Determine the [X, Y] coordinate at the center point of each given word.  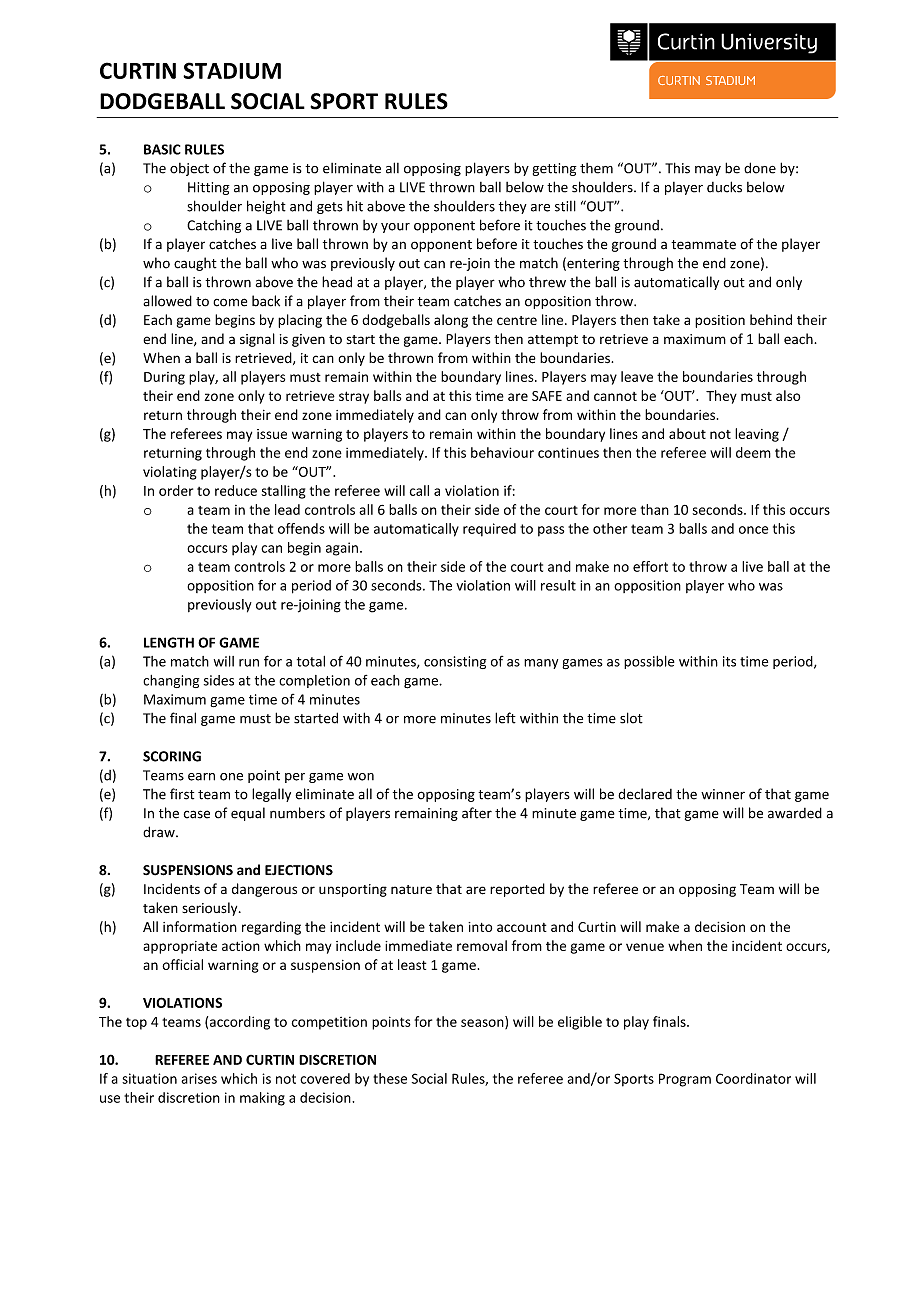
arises [199, 1078]
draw [160, 832]
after [477, 813]
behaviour [502, 452]
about [687, 433]
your [395, 228]
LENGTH [169, 642]
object [189, 169]
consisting [455, 662]
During [164, 378]
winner [723, 794]
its [729, 661]
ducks [724, 187]
